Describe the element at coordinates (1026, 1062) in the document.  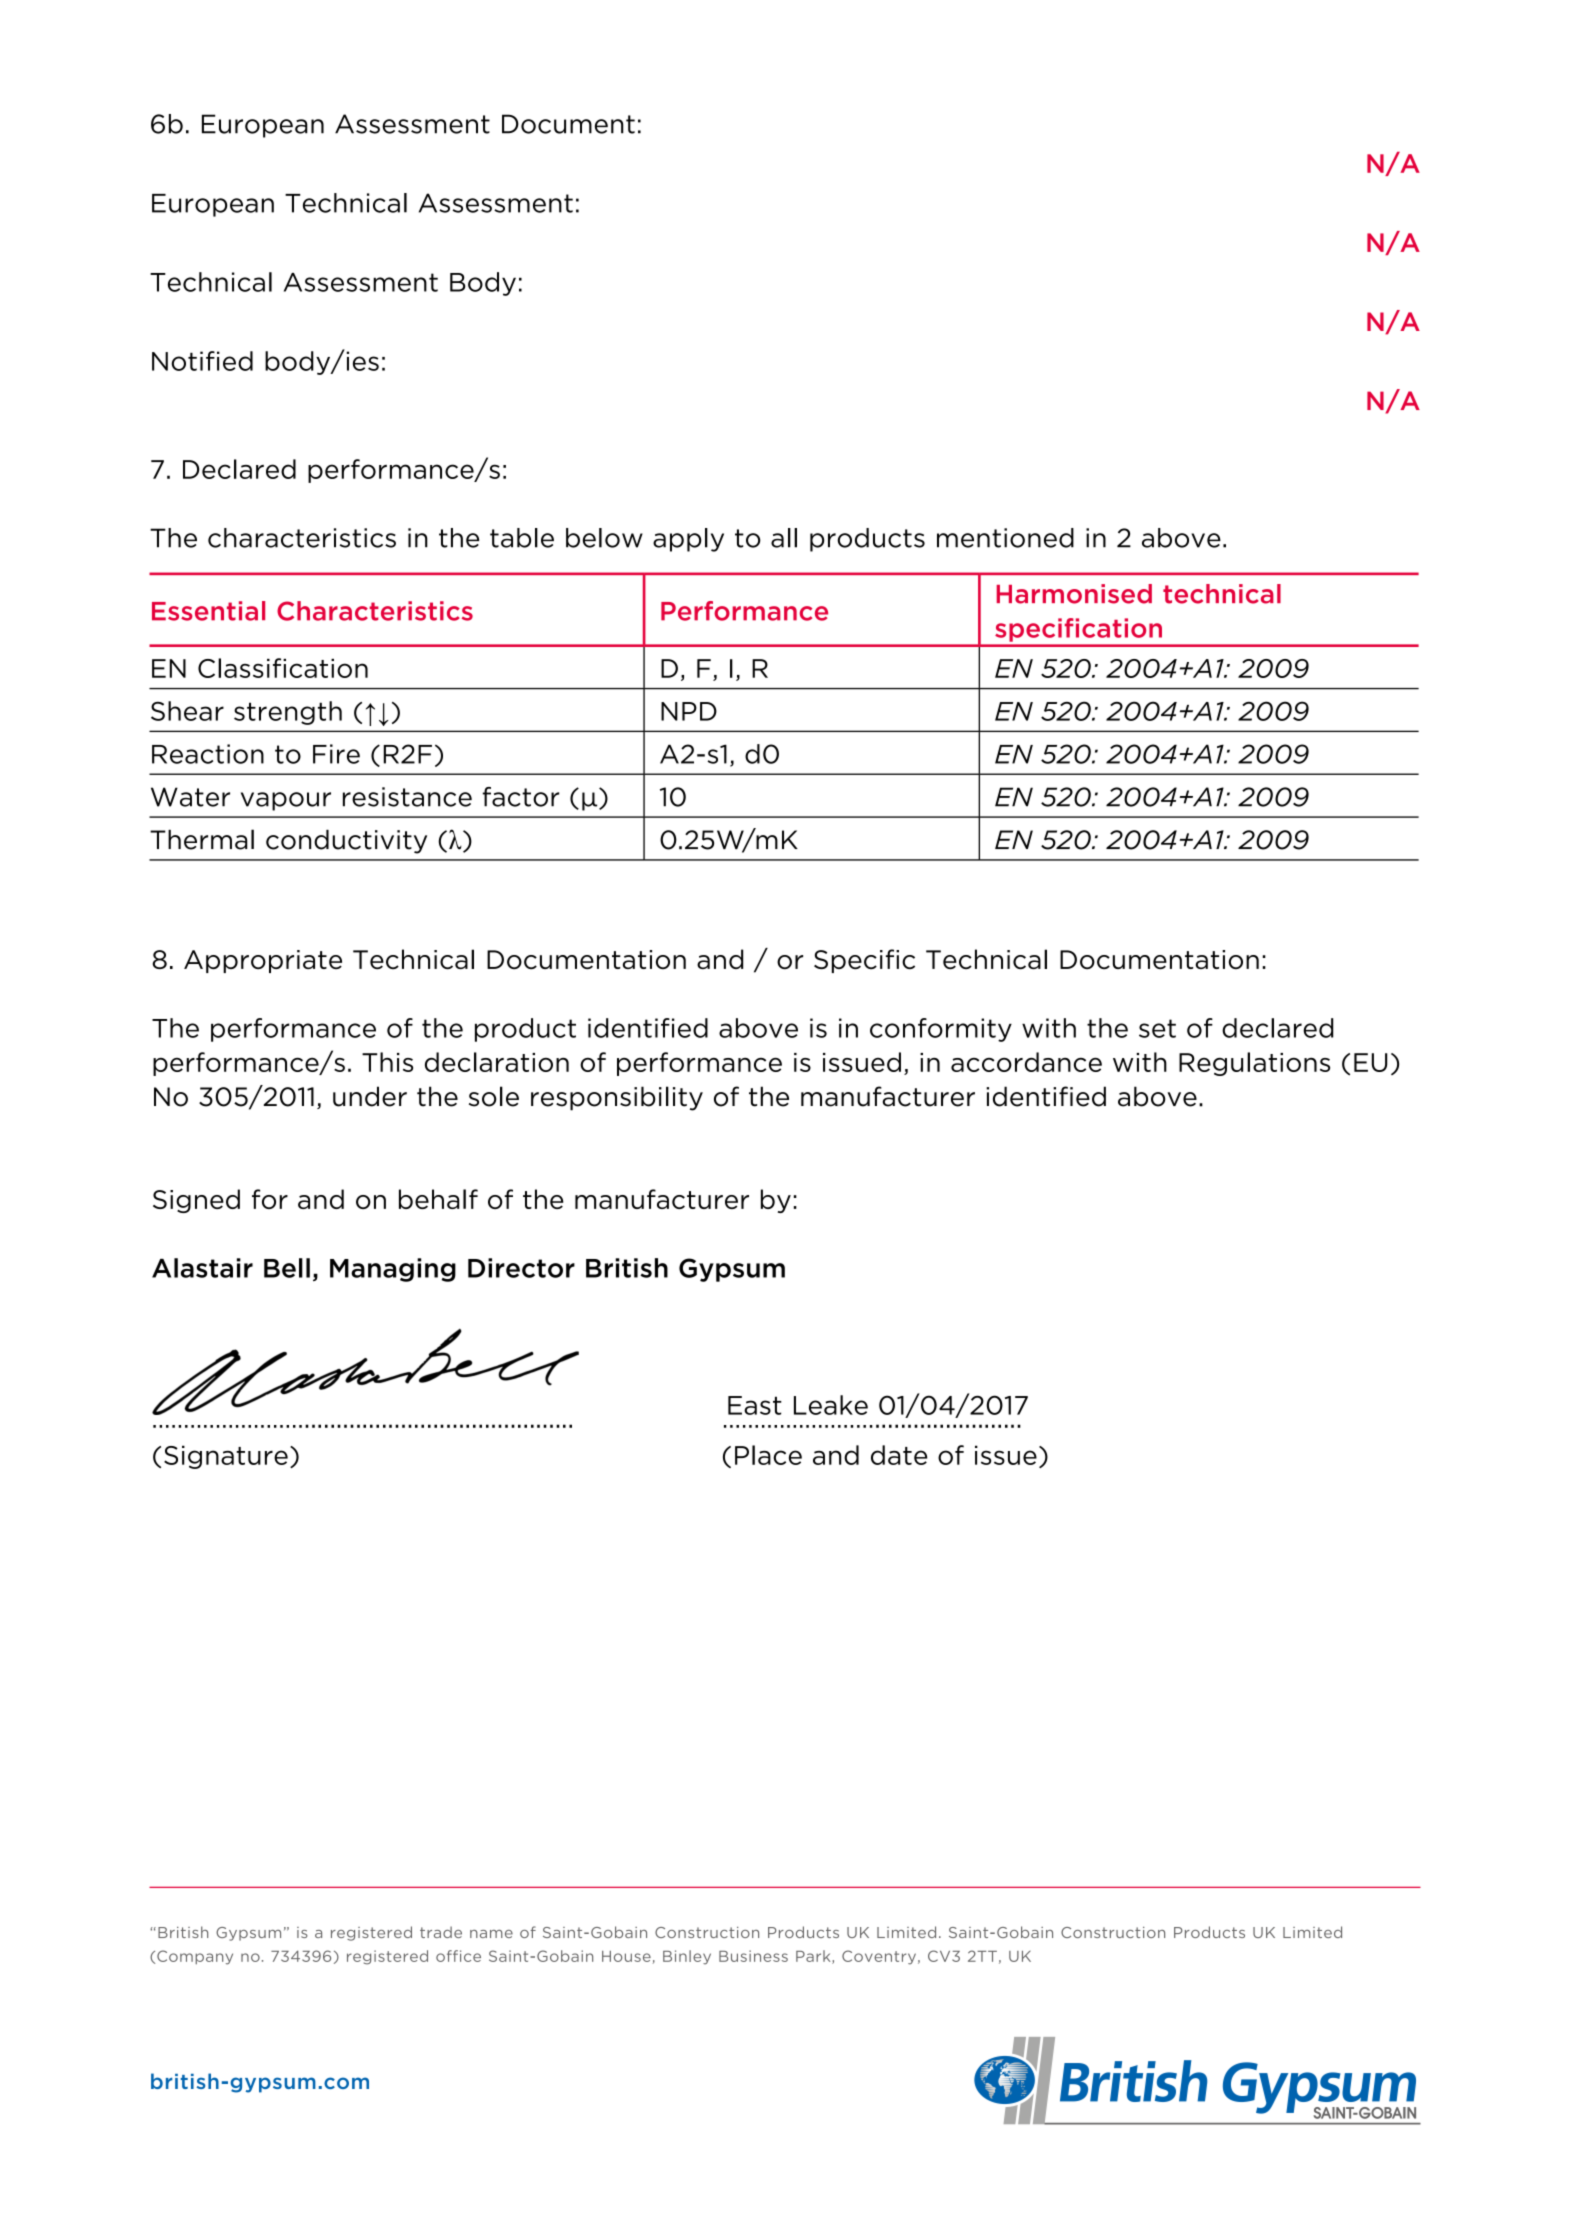
I see `accordance` at that location.
